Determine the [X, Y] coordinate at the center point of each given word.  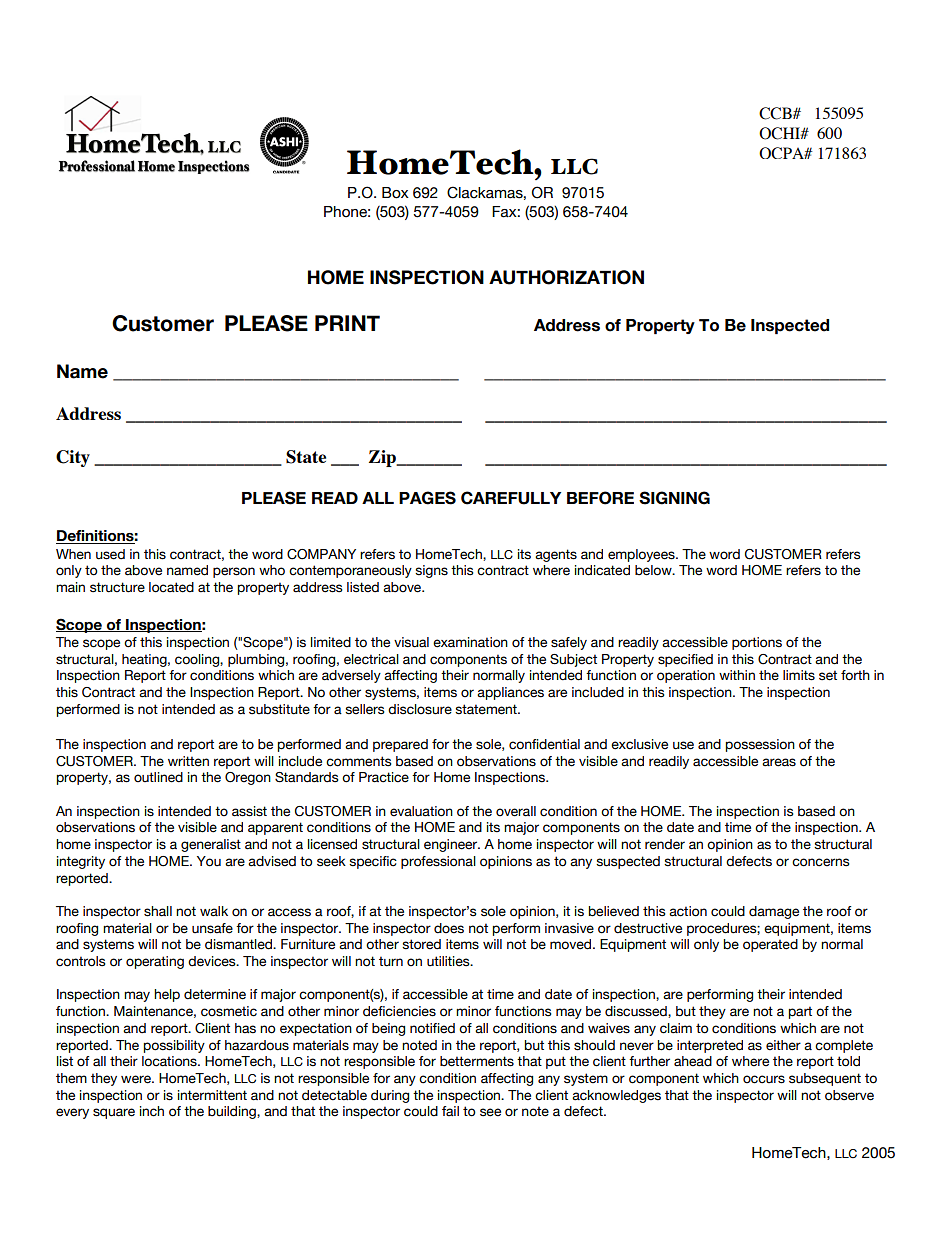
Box [395, 193]
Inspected [790, 326]
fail [450, 1111]
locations [170, 1061]
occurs [764, 1079]
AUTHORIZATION [566, 277]
